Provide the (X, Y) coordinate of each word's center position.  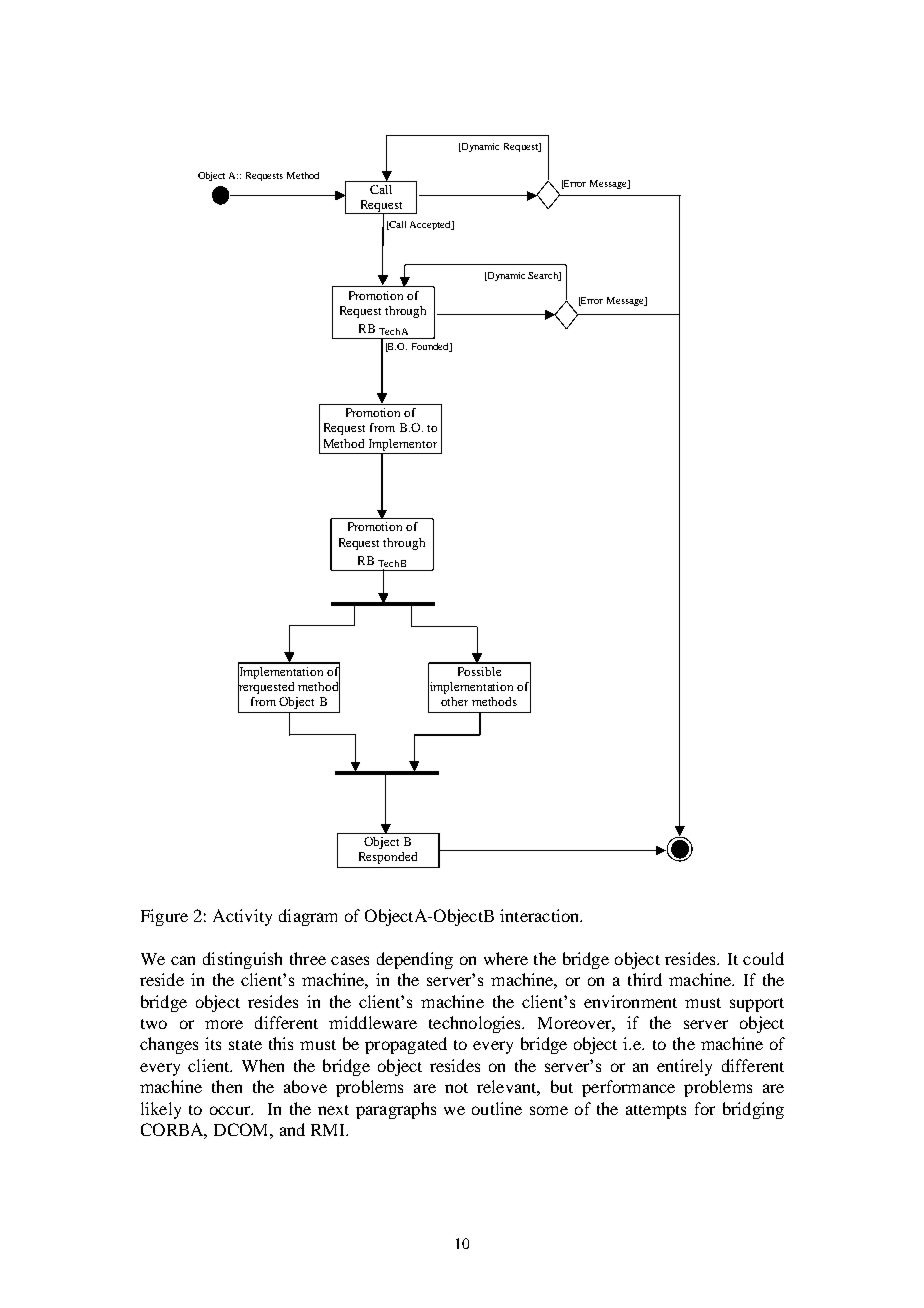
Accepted (431, 225)
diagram (308, 917)
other (454, 701)
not (456, 1088)
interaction (541, 915)
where (506, 958)
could (763, 958)
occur (231, 1110)
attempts (656, 1112)
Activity (242, 917)
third (645, 979)
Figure (164, 917)
